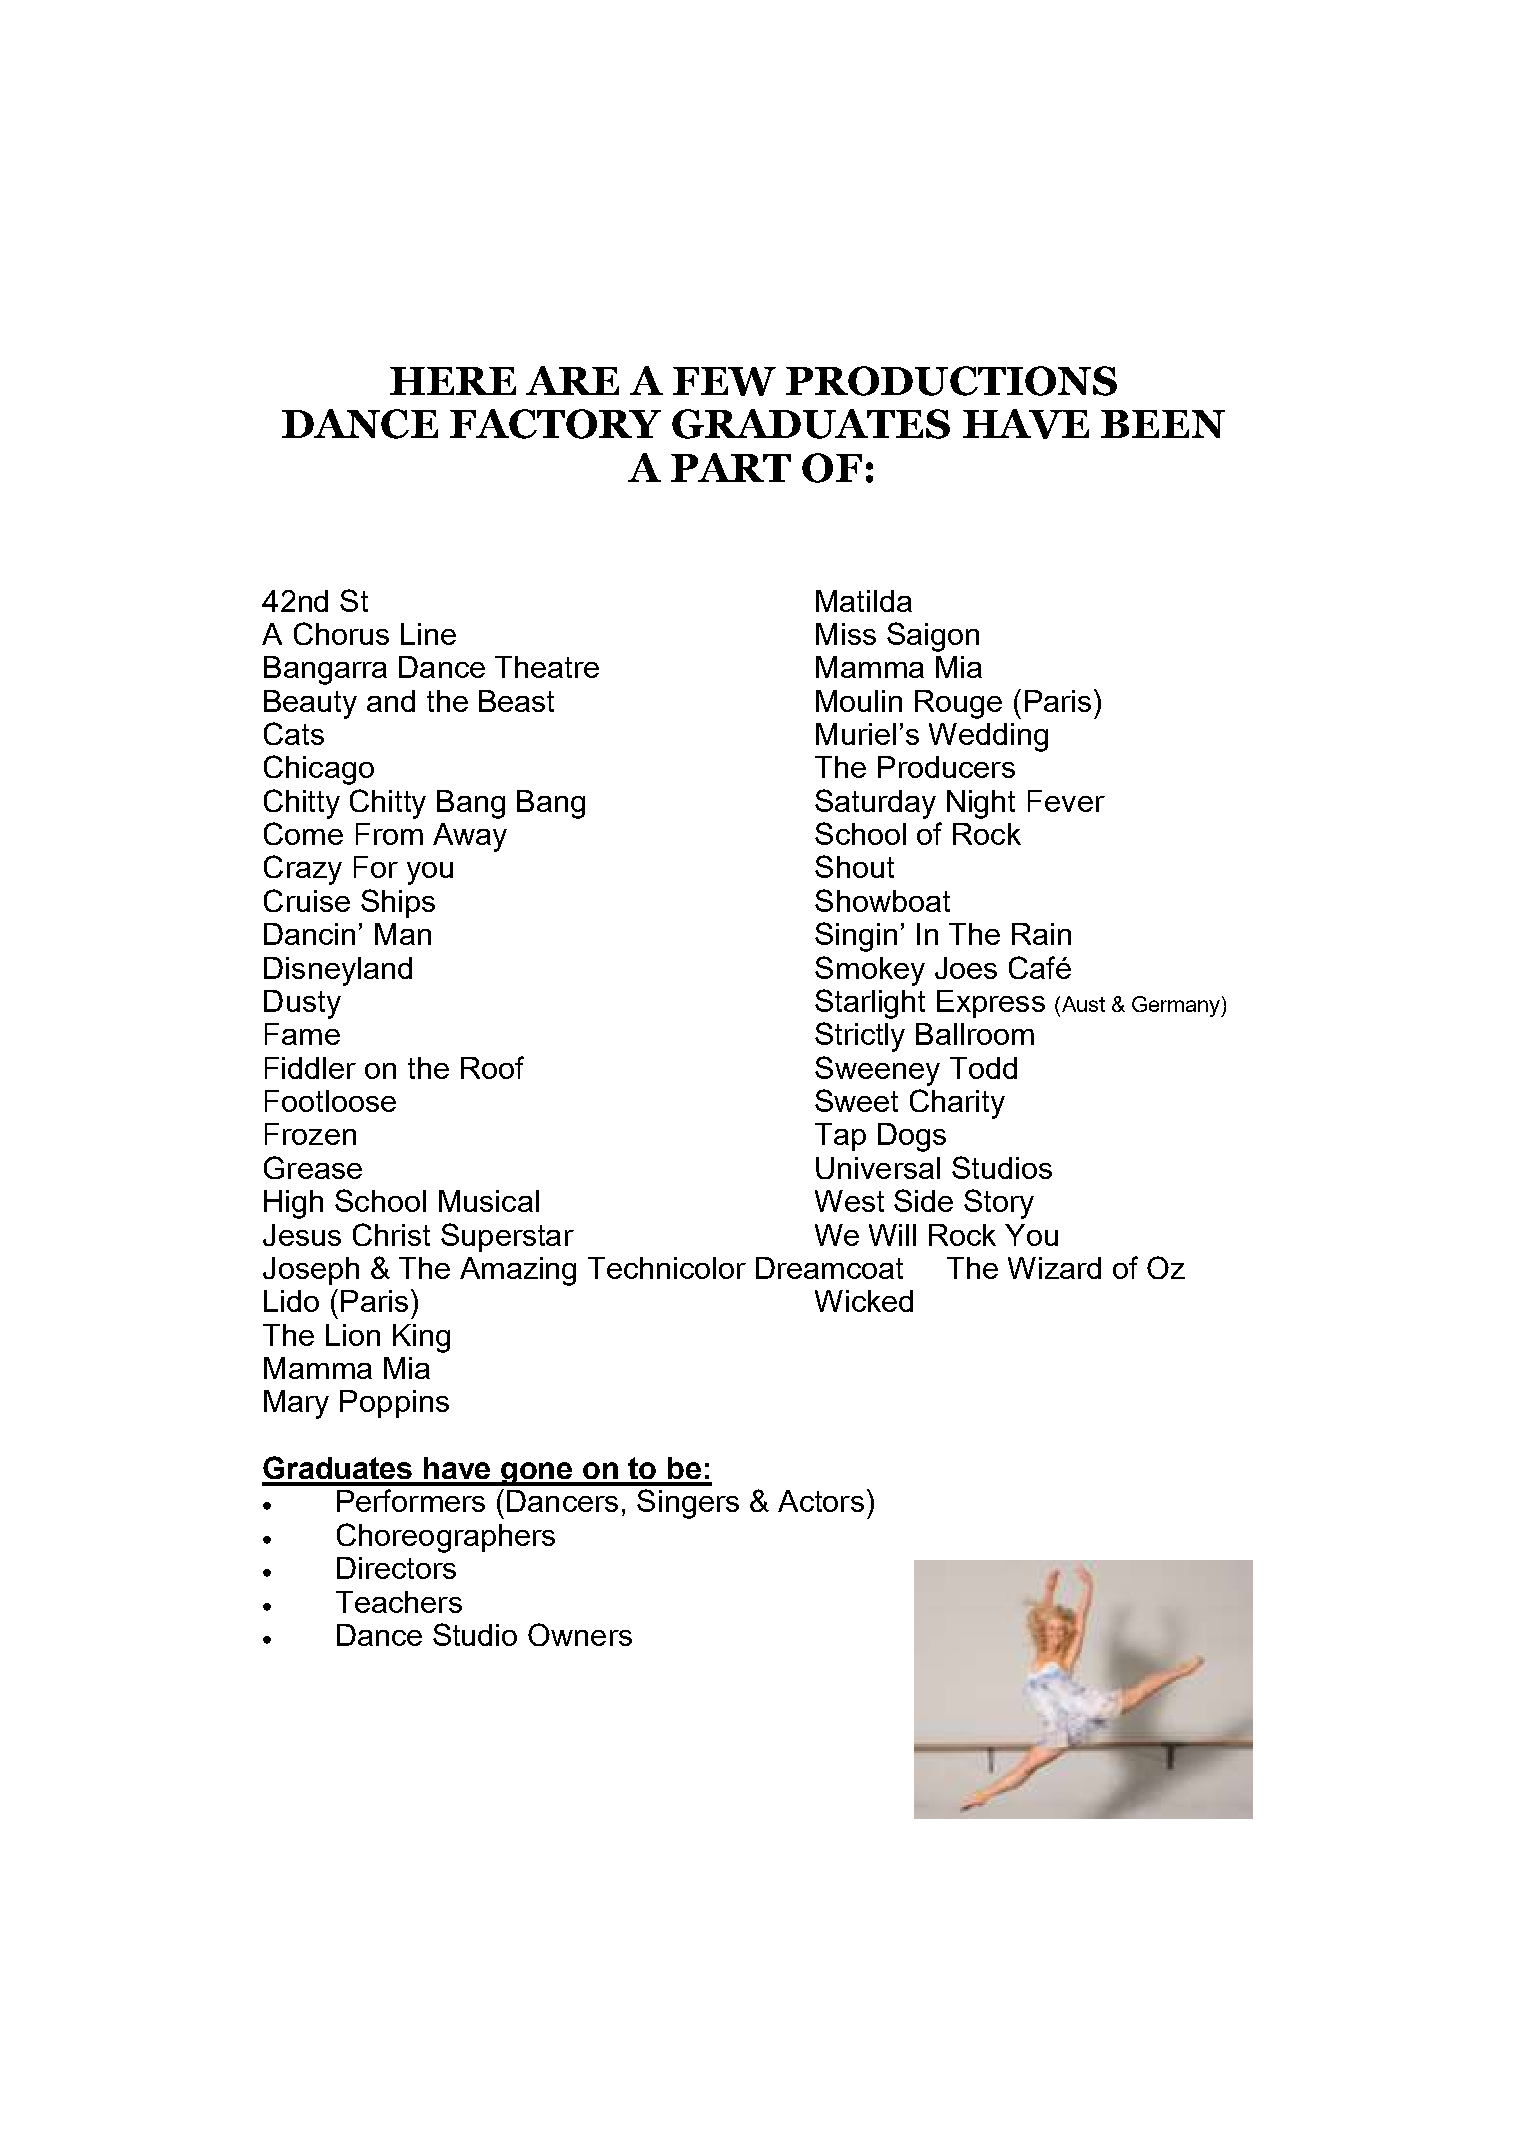 This screenshot has width=1521, height=2150. What do you see at coordinates (860, 1037) in the screenshot?
I see `Strictly` at bounding box center [860, 1037].
